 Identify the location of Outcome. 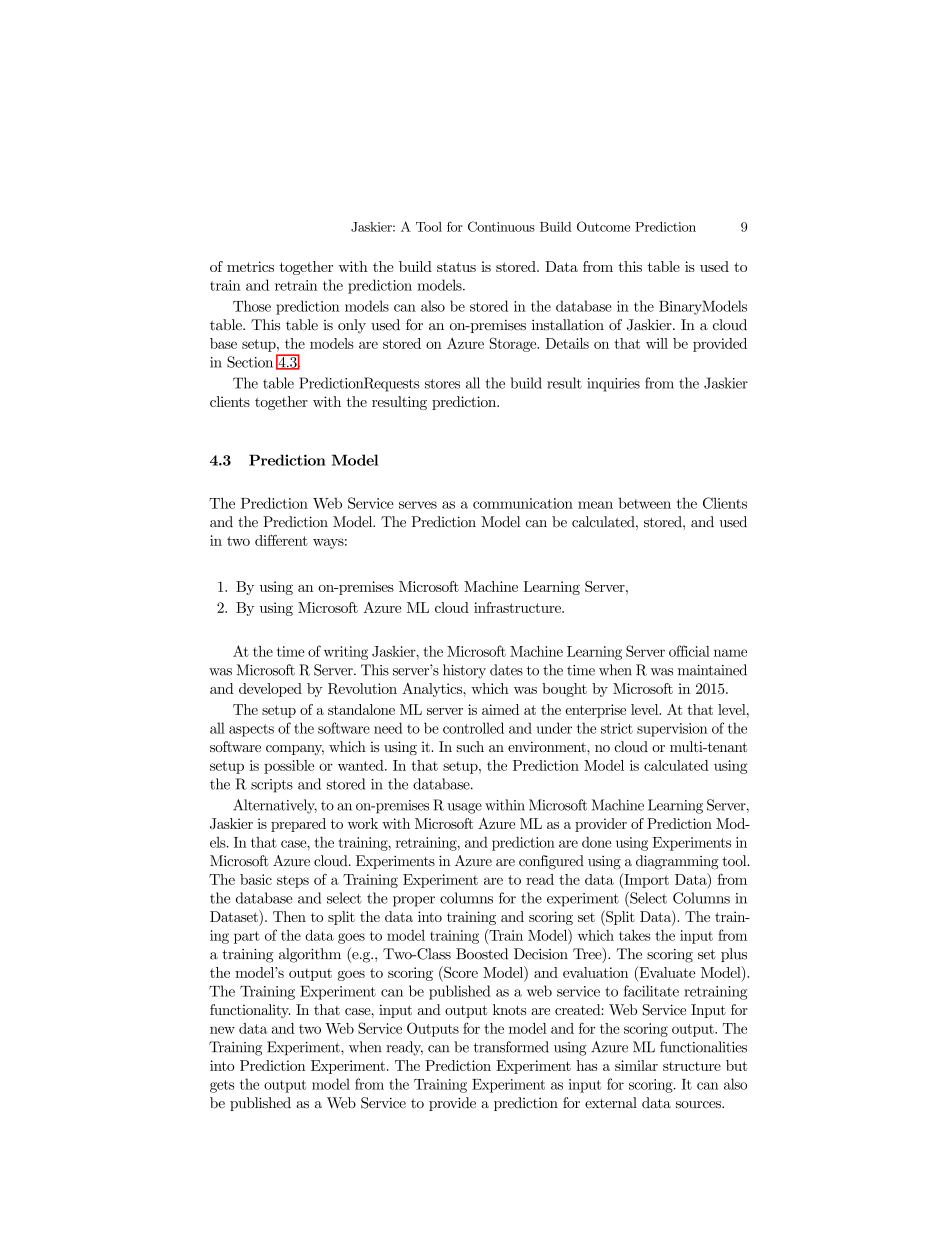
(603, 226).
